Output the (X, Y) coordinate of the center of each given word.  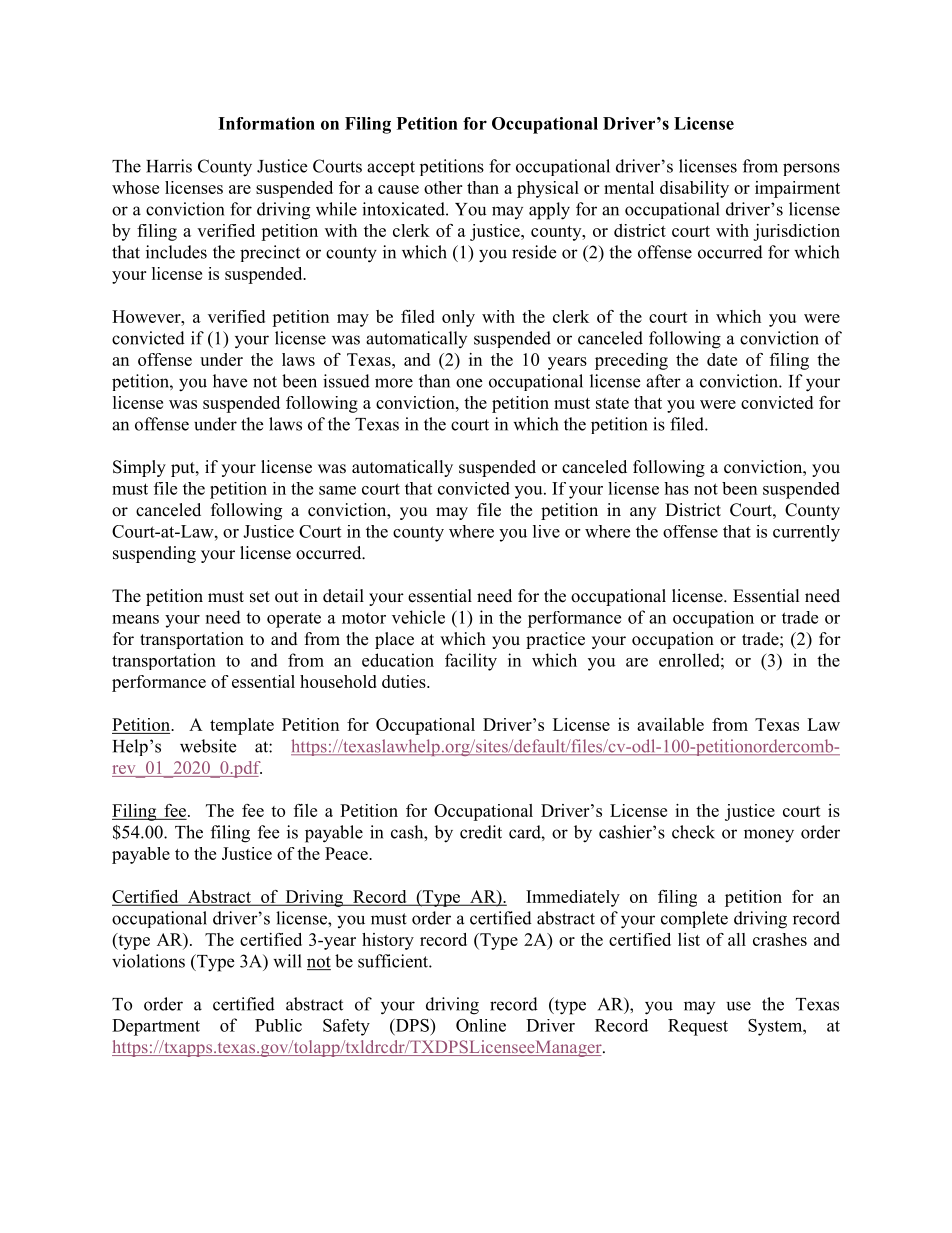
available (670, 724)
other (443, 187)
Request (698, 1027)
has (676, 488)
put (184, 469)
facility (471, 662)
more (394, 383)
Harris (169, 166)
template (242, 726)
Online (481, 1025)
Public (278, 1025)
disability (694, 189)
